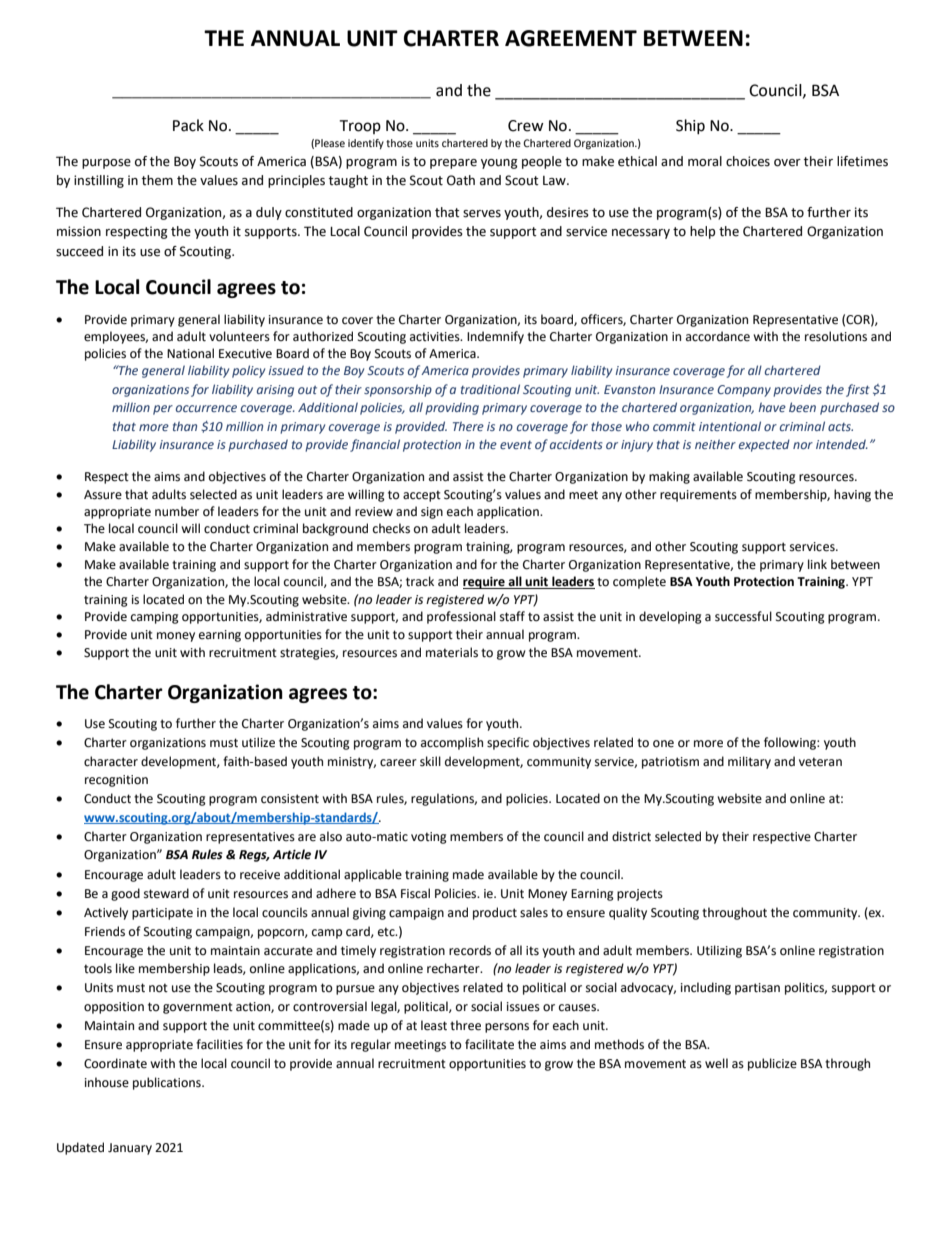 This screenshot has height=1233, width=952. Describe the element at coordinates (489, 1044) in the screenshot. I see `facilitate` at that location.
